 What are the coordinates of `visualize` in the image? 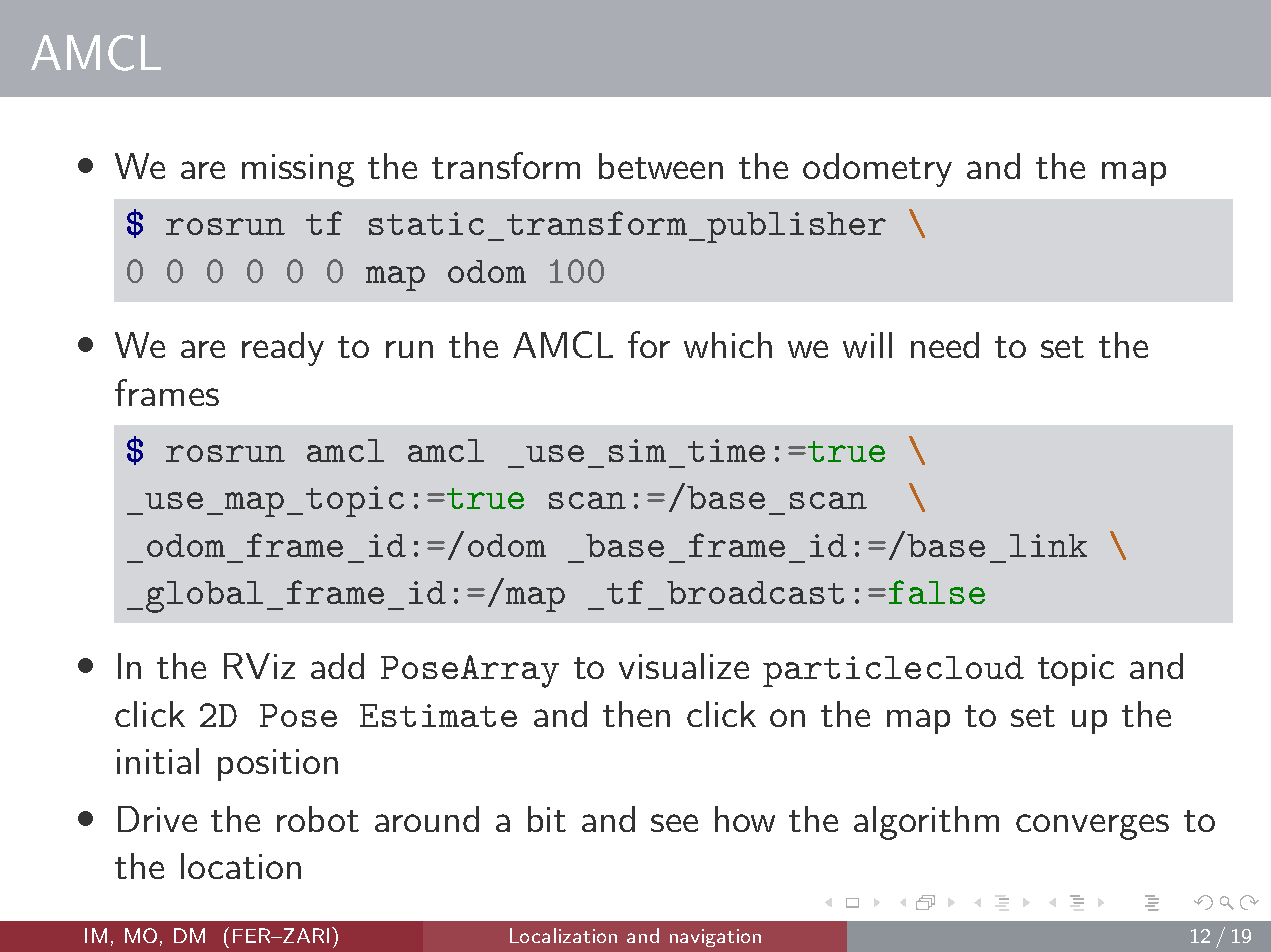 It's located at (684, 666).
